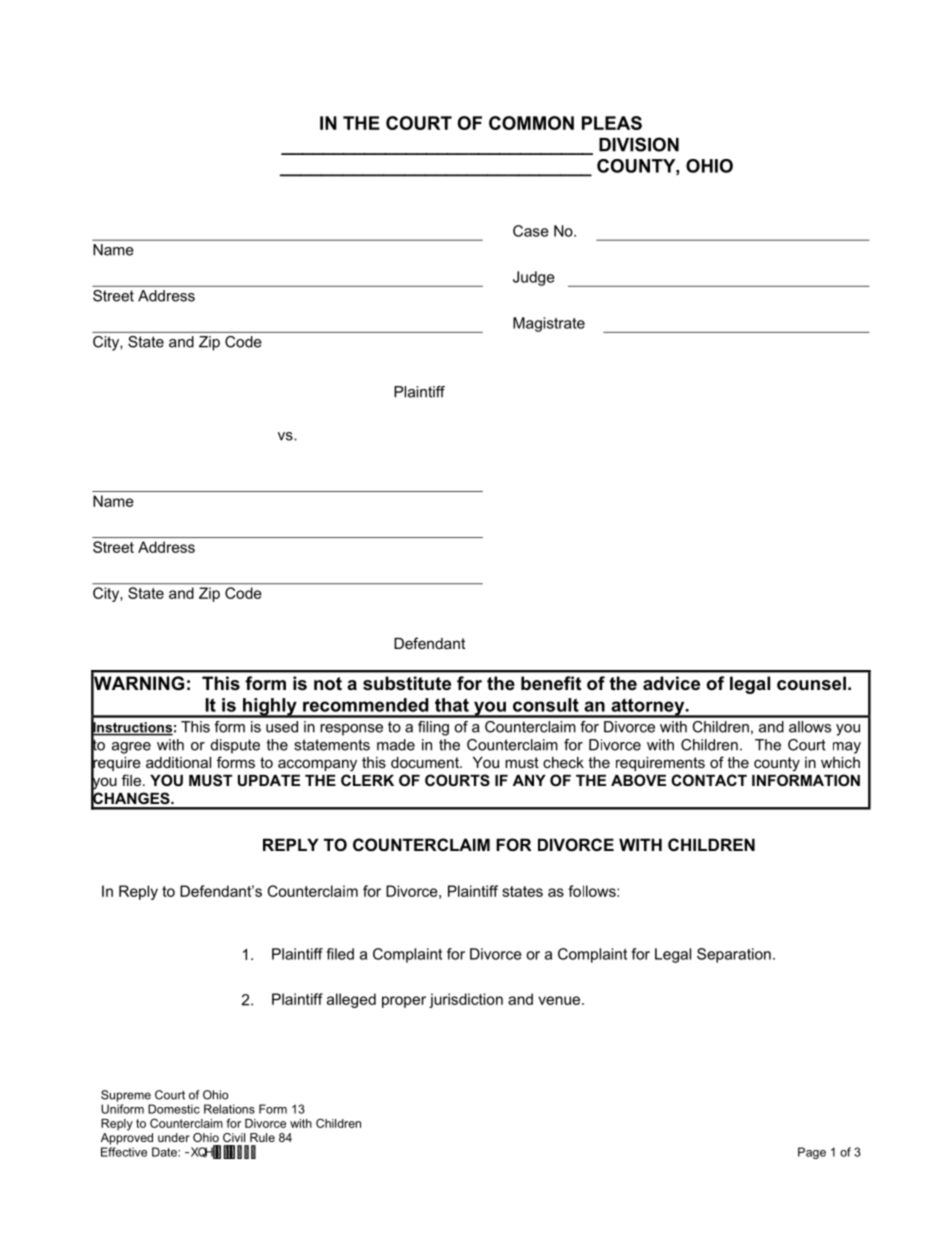 The height and width of the image is (1233, 952). What do you see at coordinates (531, 231) in the image?
I see `Case` at bounding box center [531, 231].
